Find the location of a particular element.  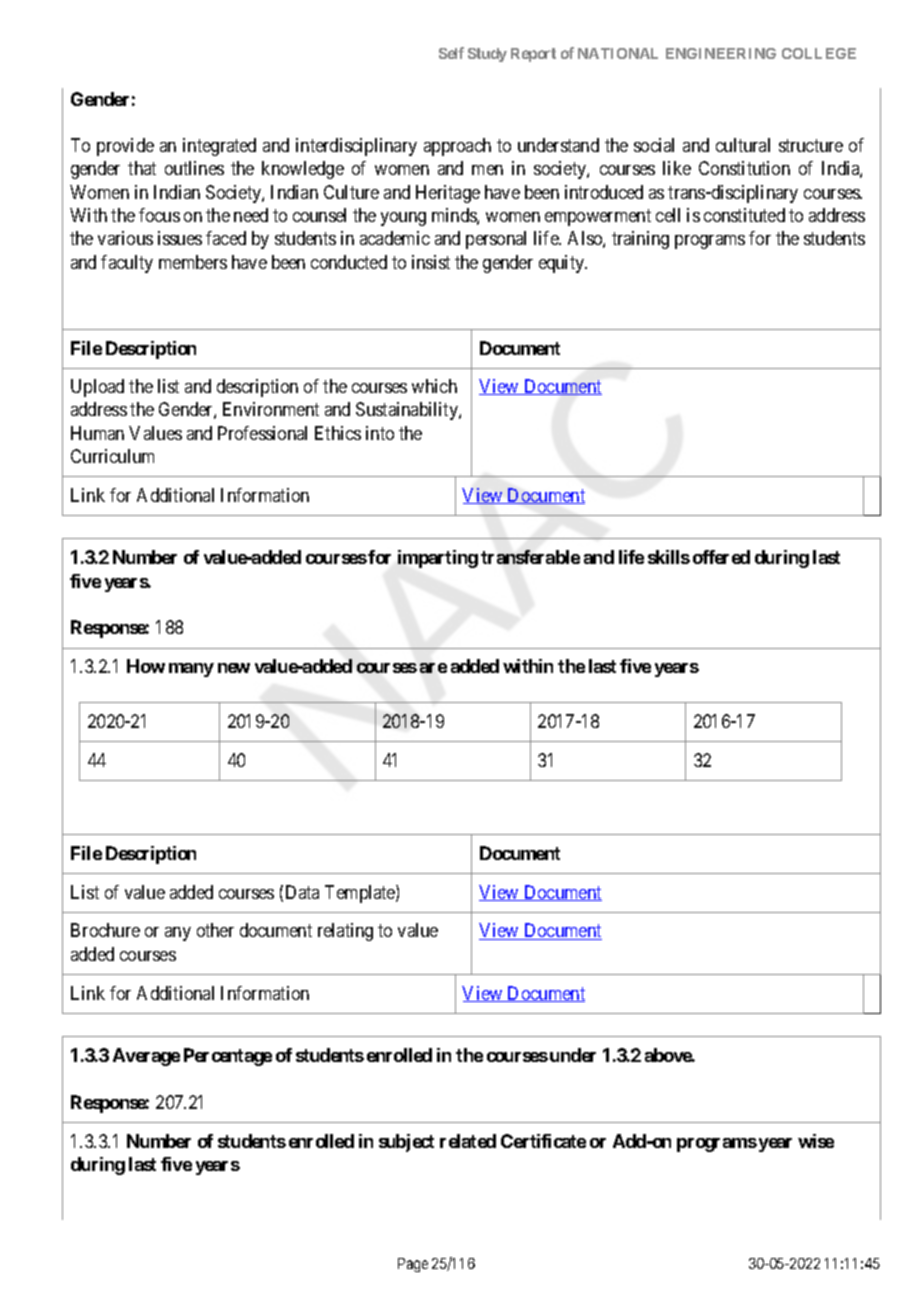

training is located at coordinates (640, 240).
